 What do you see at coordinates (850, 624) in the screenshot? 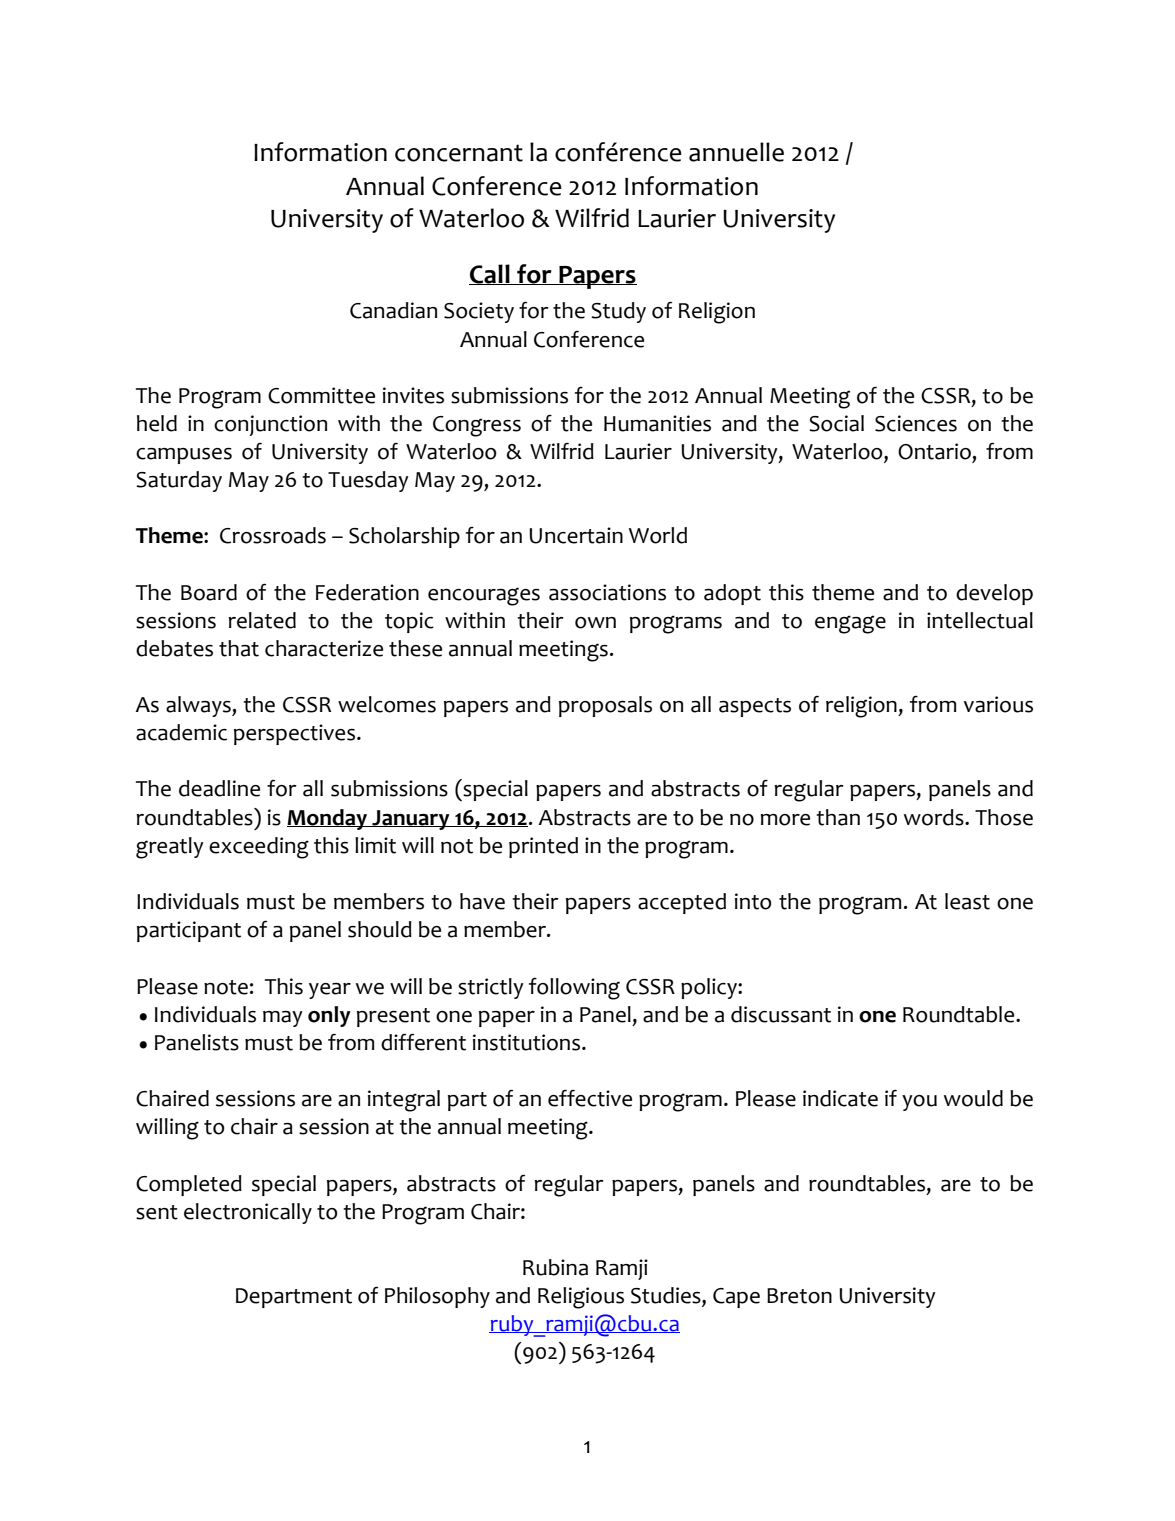
I see `engage` at bounding box center [850, 624].
